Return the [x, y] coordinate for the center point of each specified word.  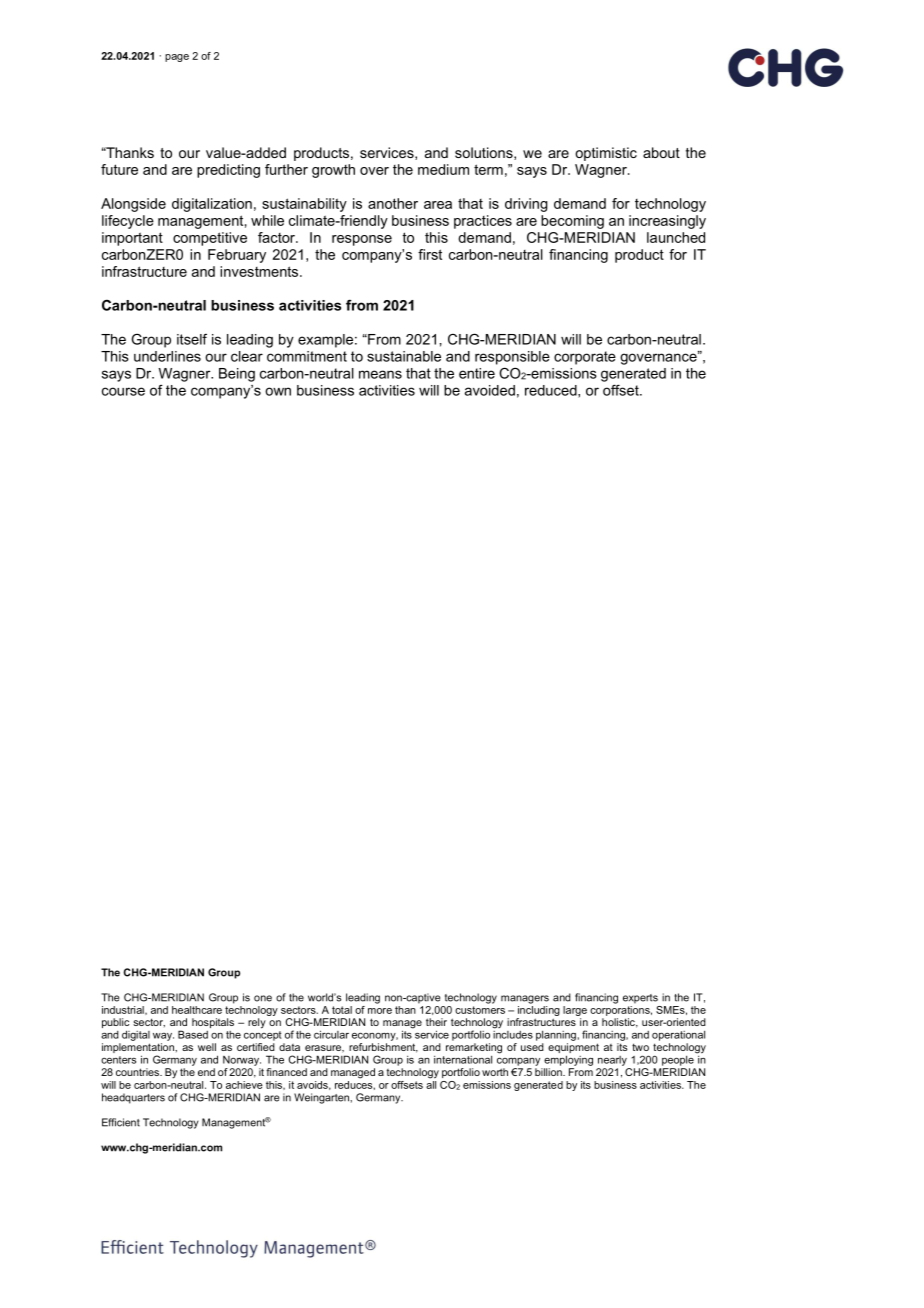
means [380, 374]
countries [138, 1072]
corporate [585, 358]
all [431, 1083]
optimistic [606, 154]
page [177, 58]
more [380, 1011]
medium [443, 169]
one [263, 998]
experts [640, 999]
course [123, 391]
